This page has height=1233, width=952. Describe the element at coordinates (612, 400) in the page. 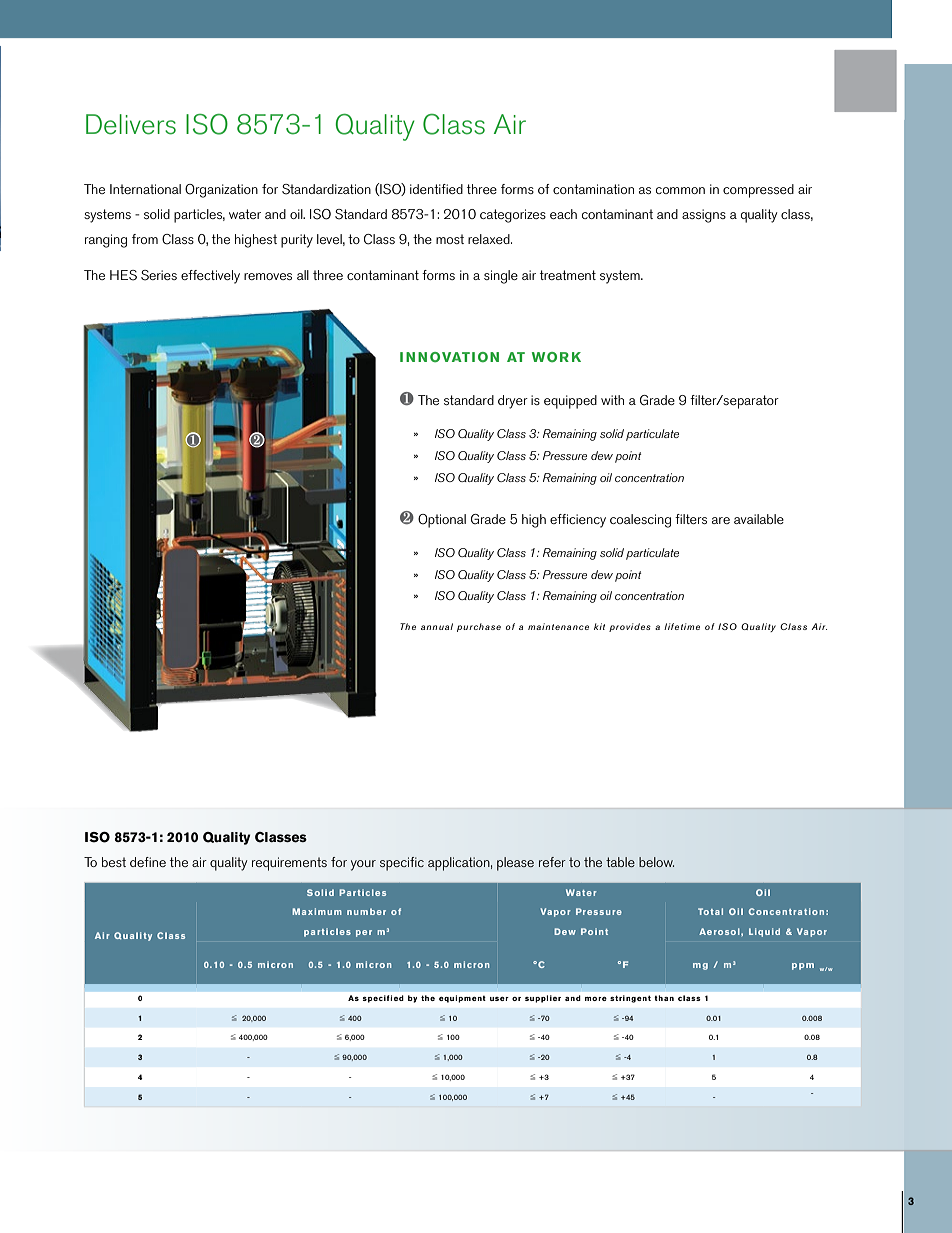

I see `with` at that location.
